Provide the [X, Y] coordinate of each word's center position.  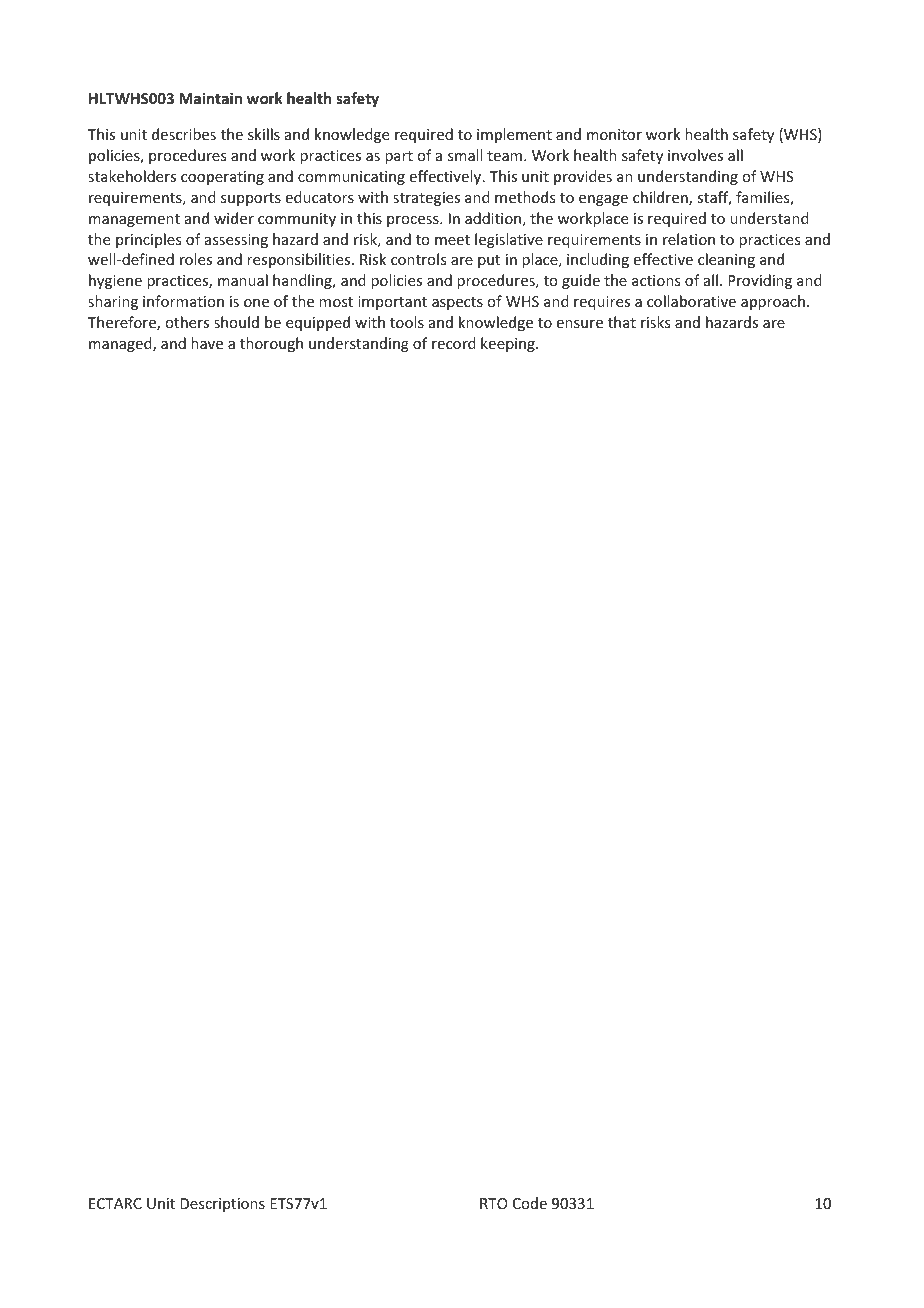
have [207, 343]
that [622, 322]
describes [184, 134]
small [465, 155]
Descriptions [222, 1205]
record [454, 343]
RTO [494, 1203]
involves [695, 155]
